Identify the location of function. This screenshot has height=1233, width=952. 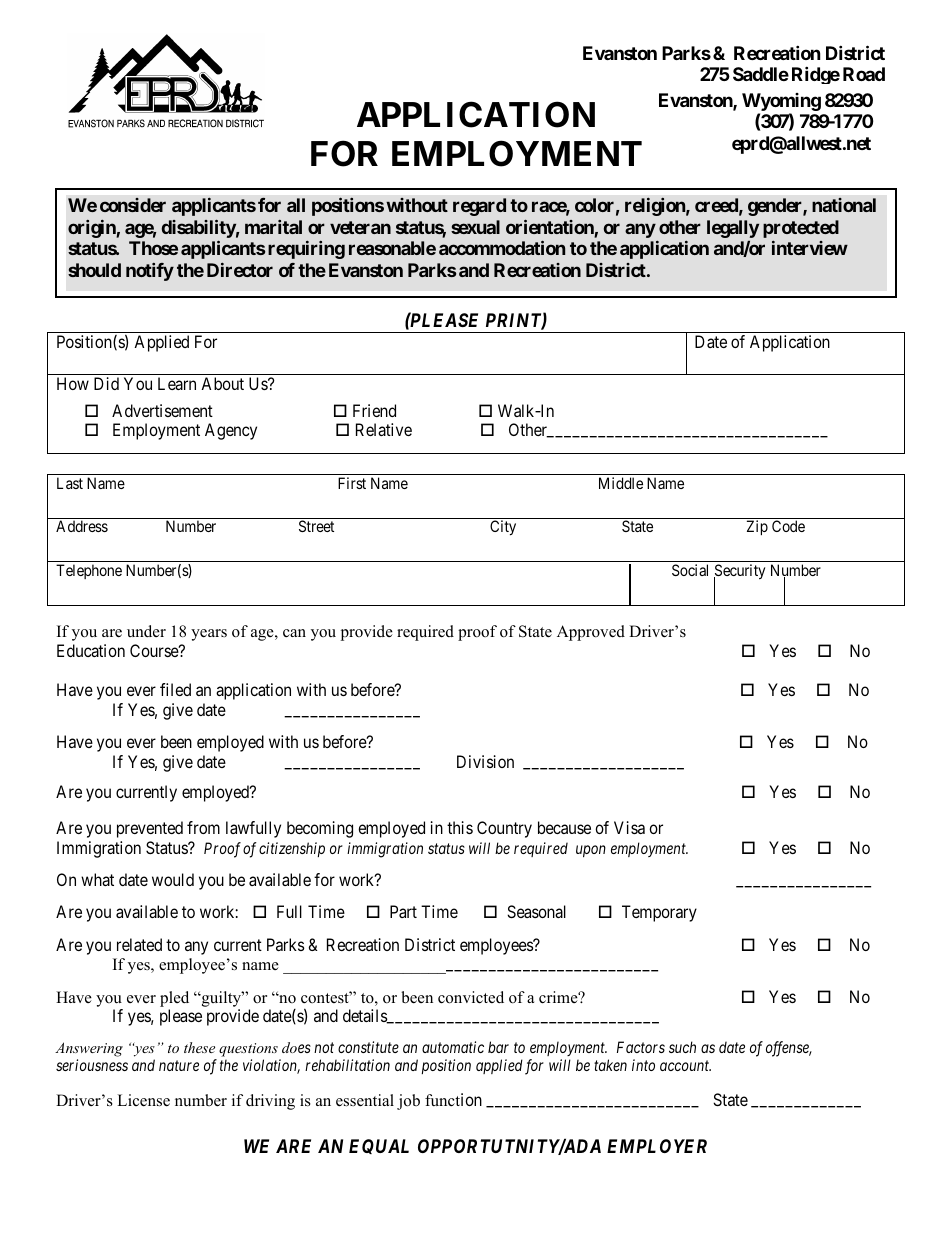
(453, 1099).
